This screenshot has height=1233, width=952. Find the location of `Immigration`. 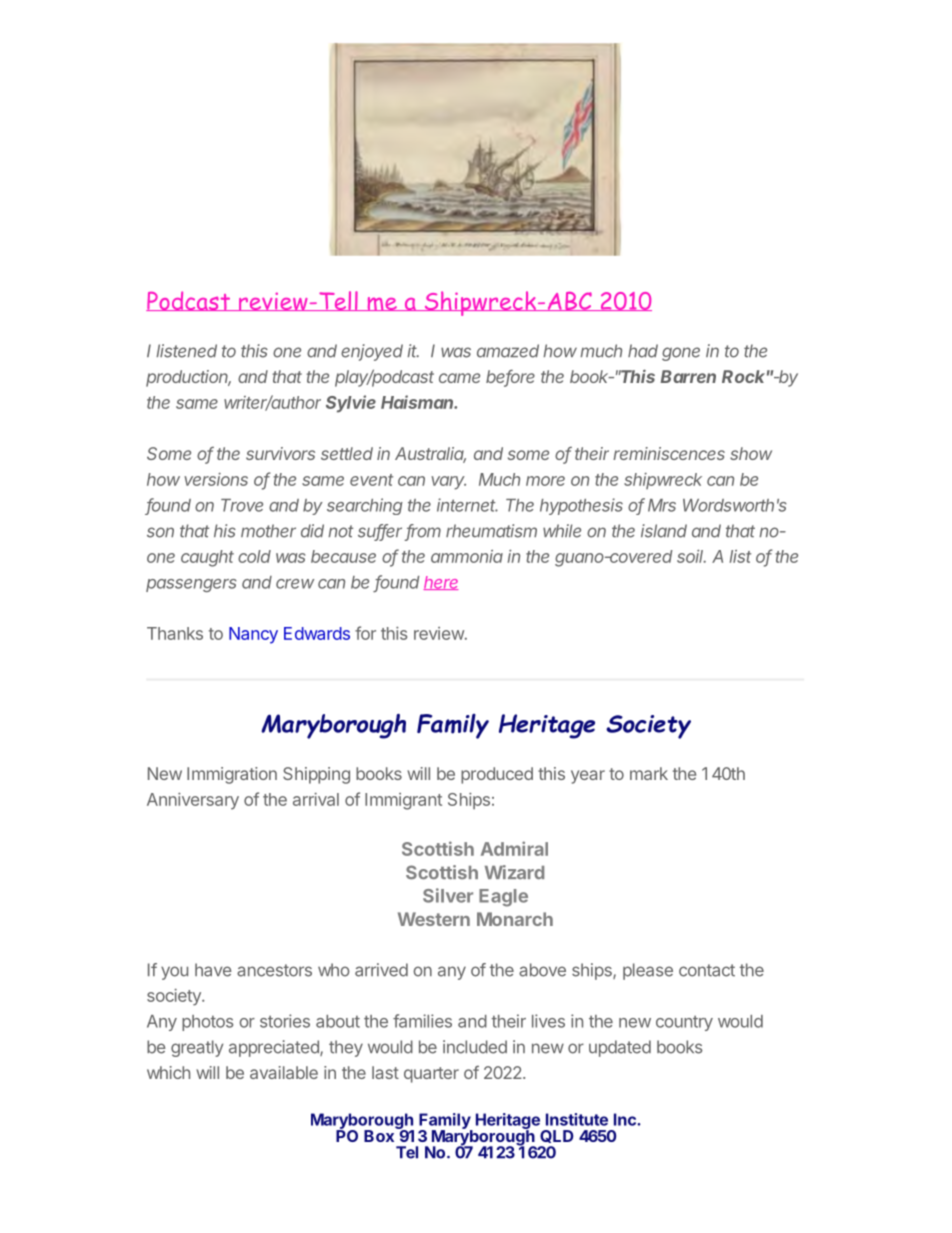

Immigration is located at coordinates (232, 775).
